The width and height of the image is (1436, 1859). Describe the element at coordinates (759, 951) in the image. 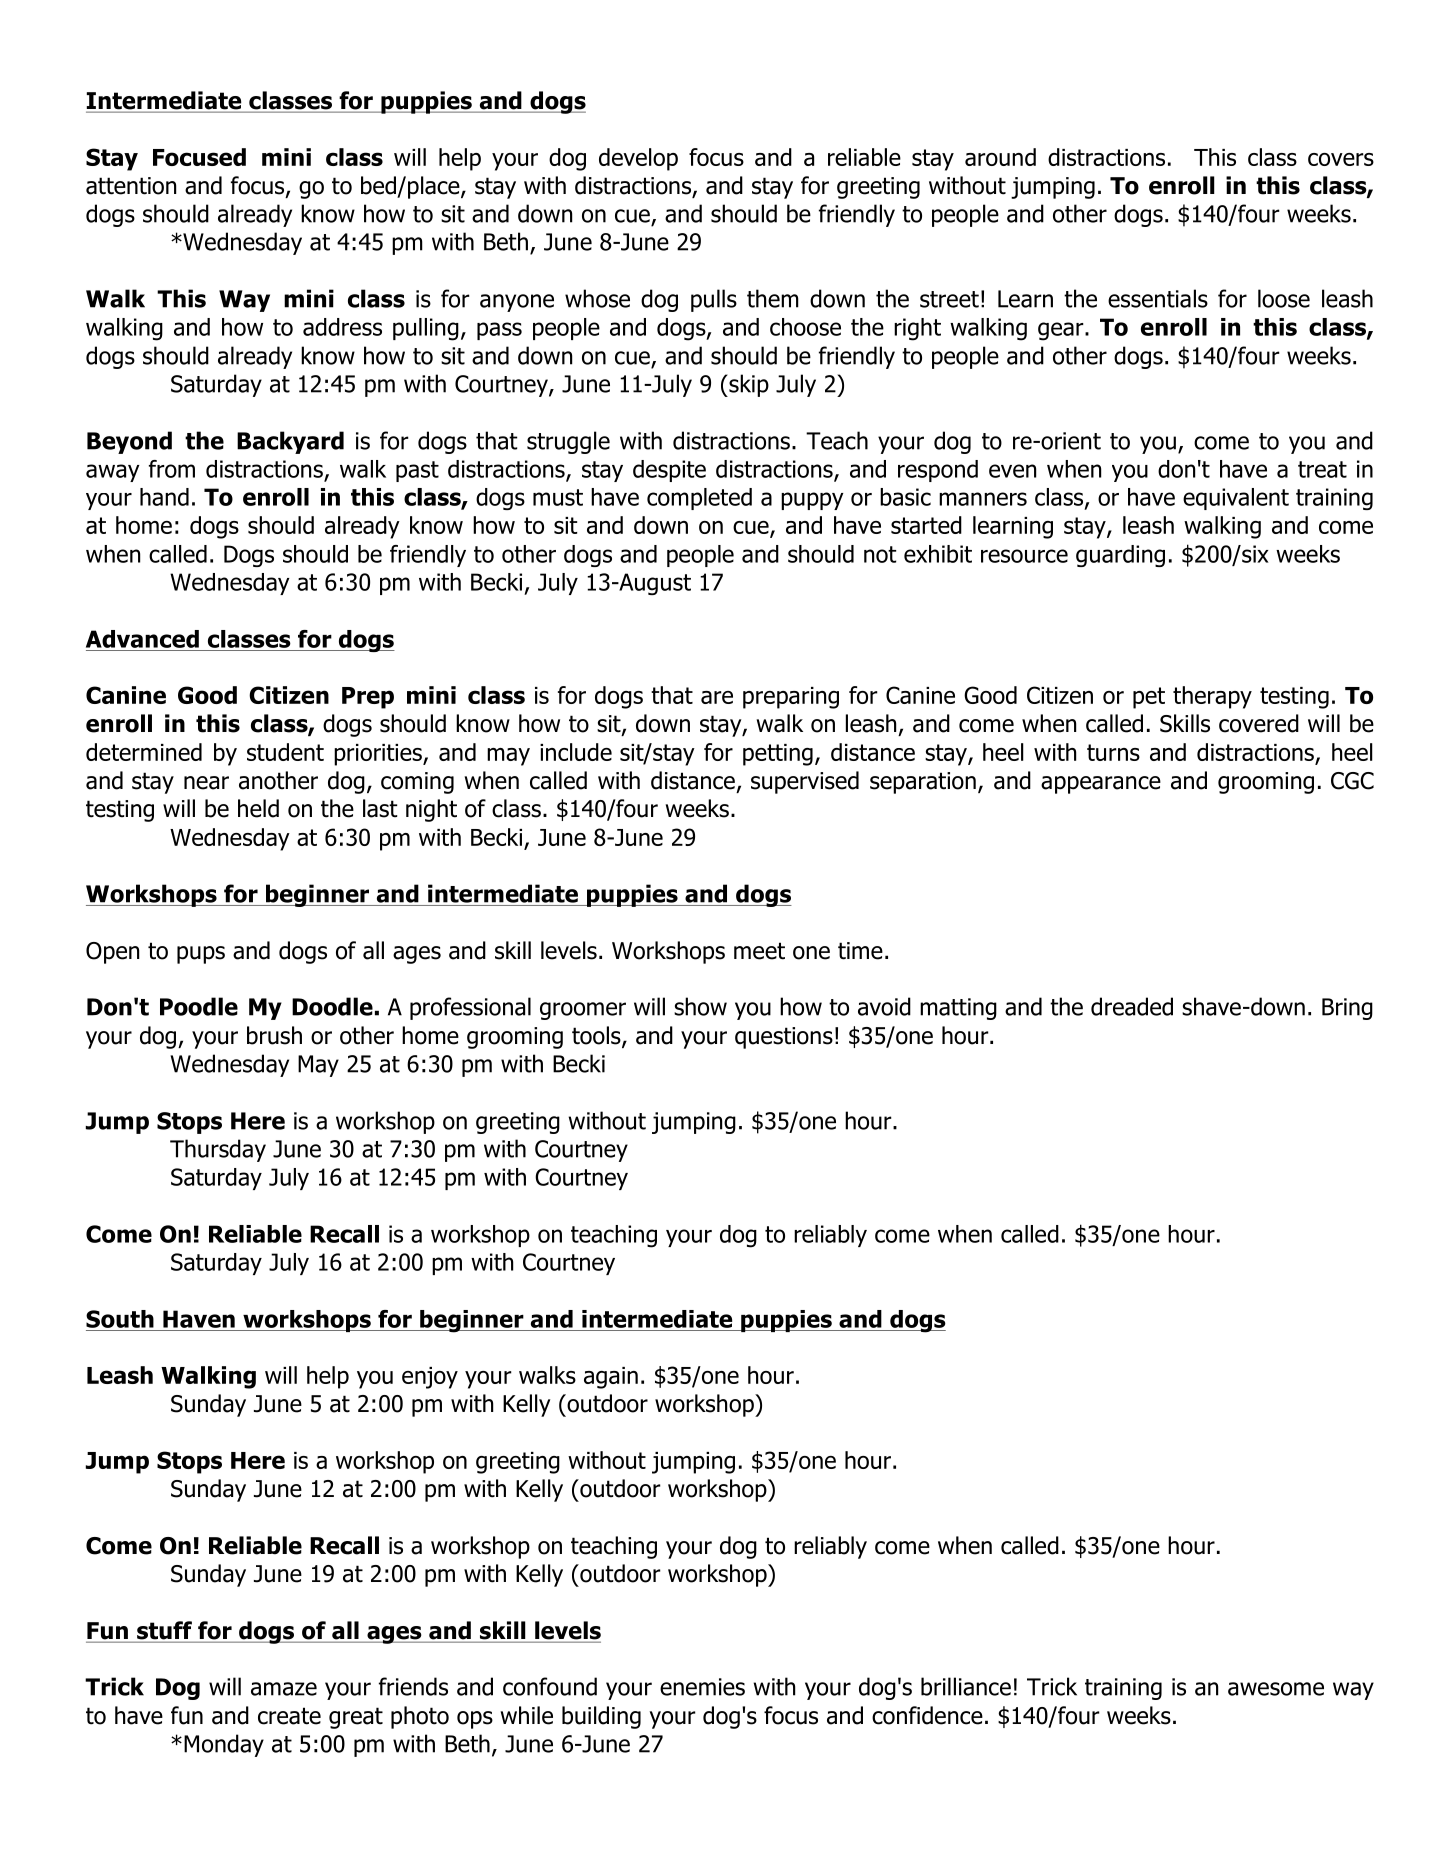

I see `meet` at that location.
